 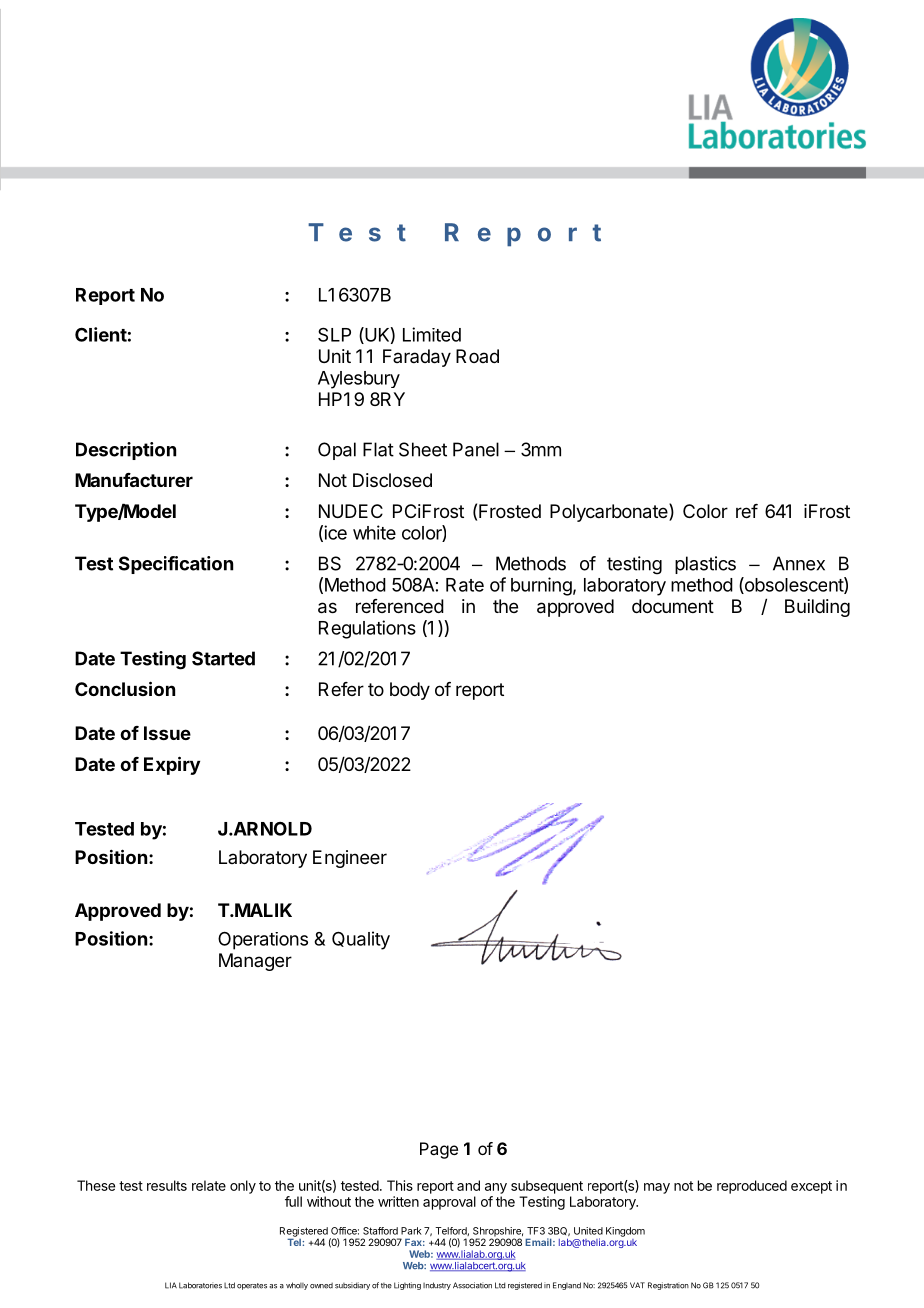 I want to click on Polycarbonate, so click(x=610, y=512).
